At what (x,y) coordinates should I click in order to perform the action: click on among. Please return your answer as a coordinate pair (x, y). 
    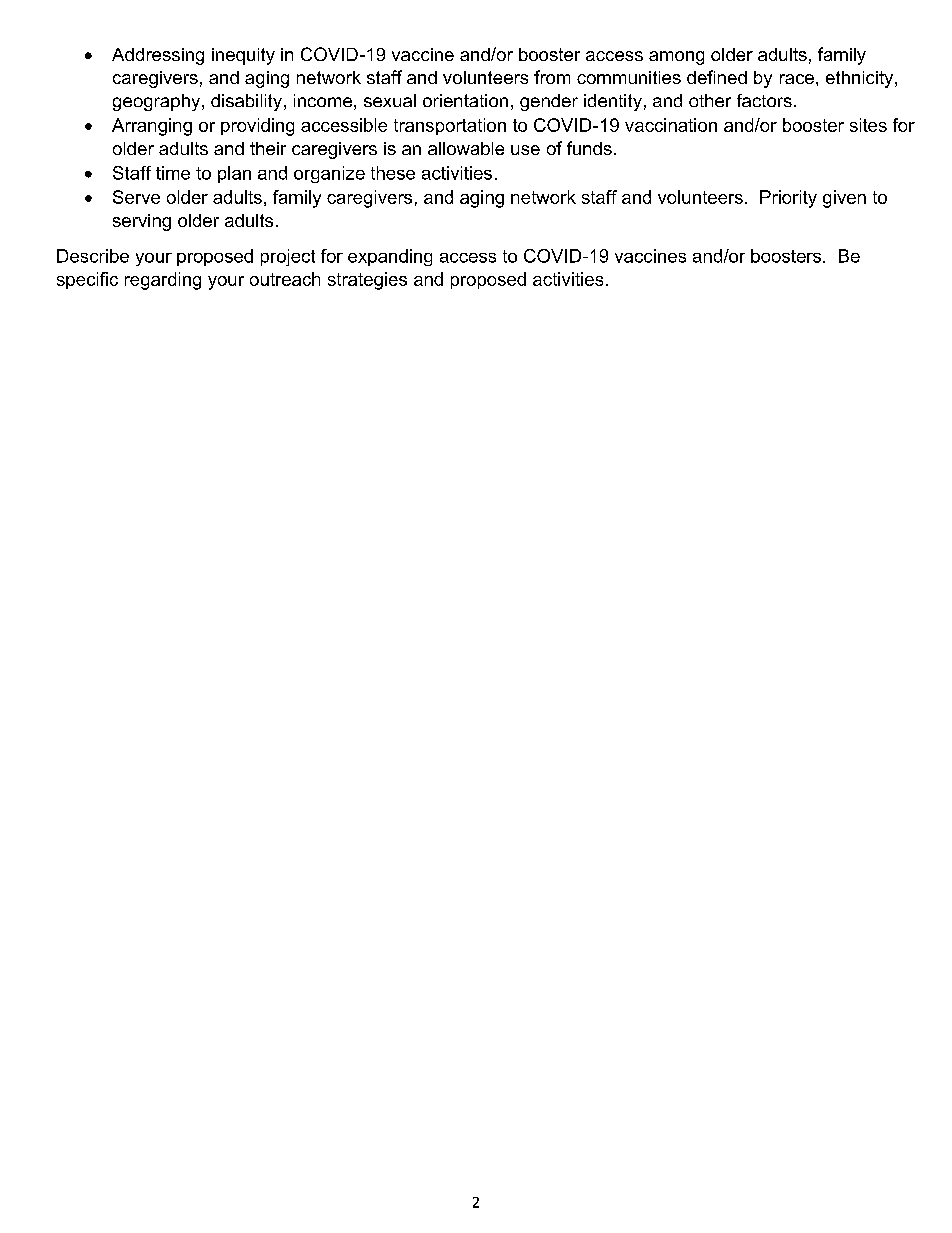
    Looking at the image, I should click on (676, 58).
